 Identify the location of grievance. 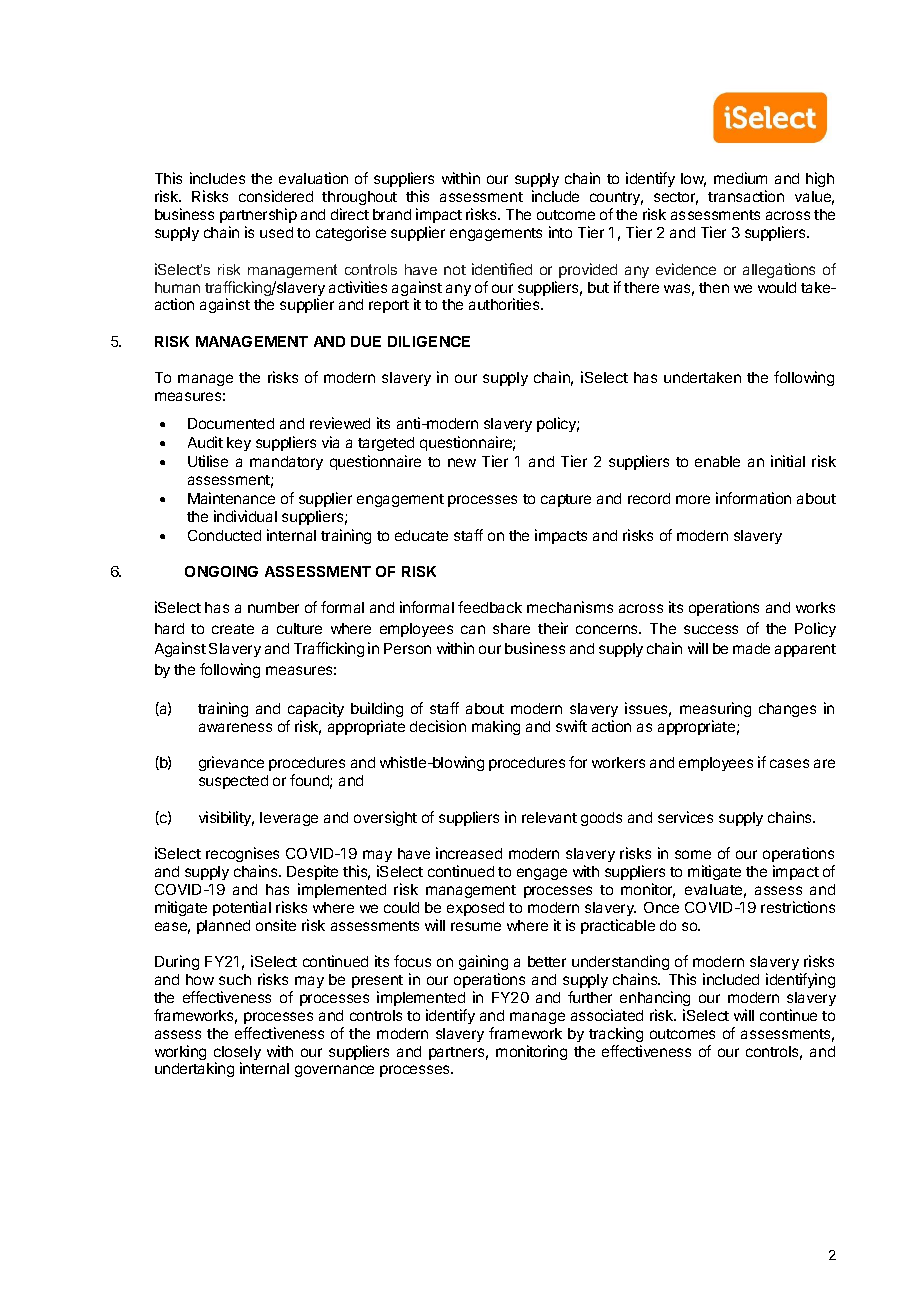
(231, 763).
